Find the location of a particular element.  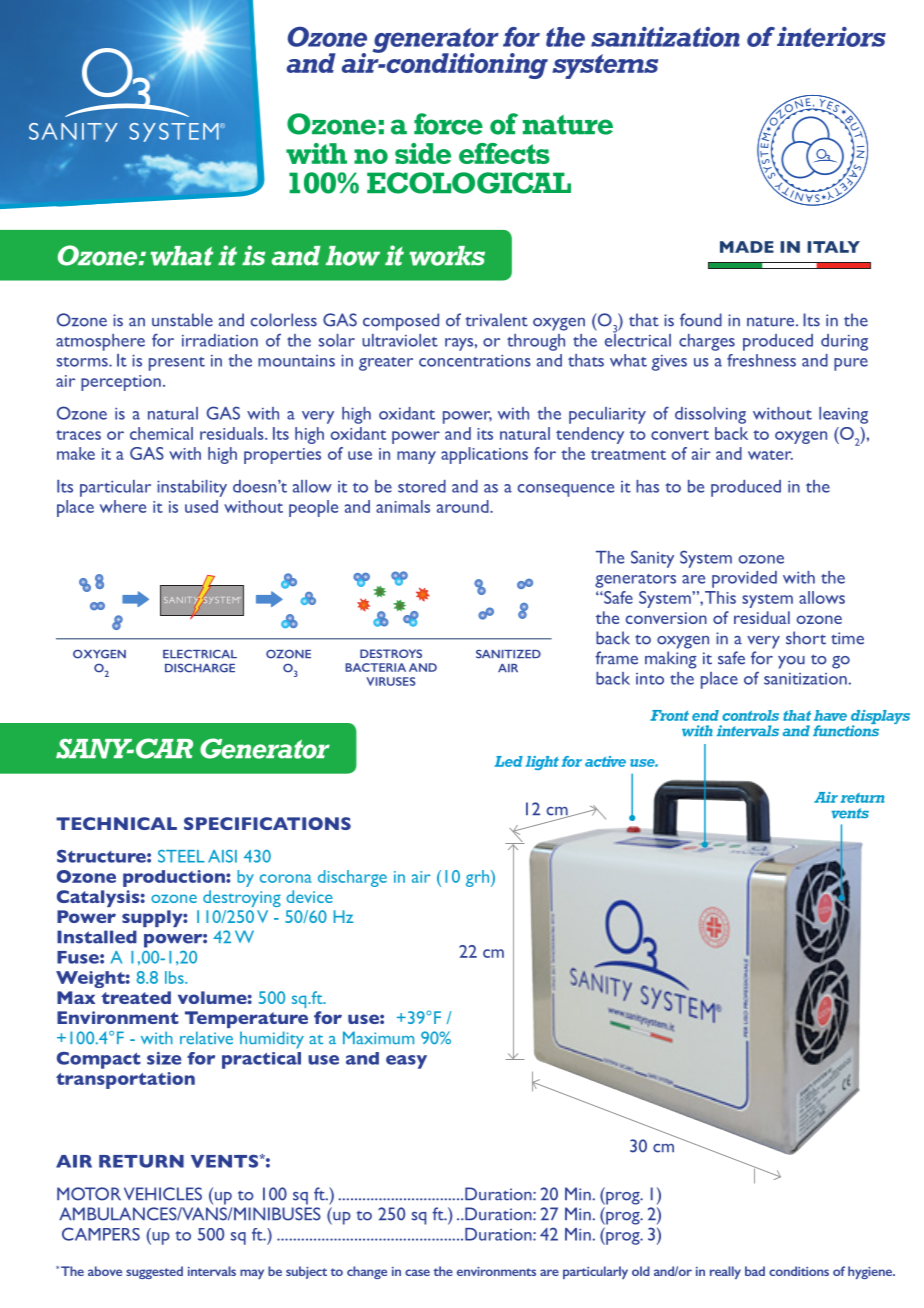

side is located at coordinates (423, 153).
